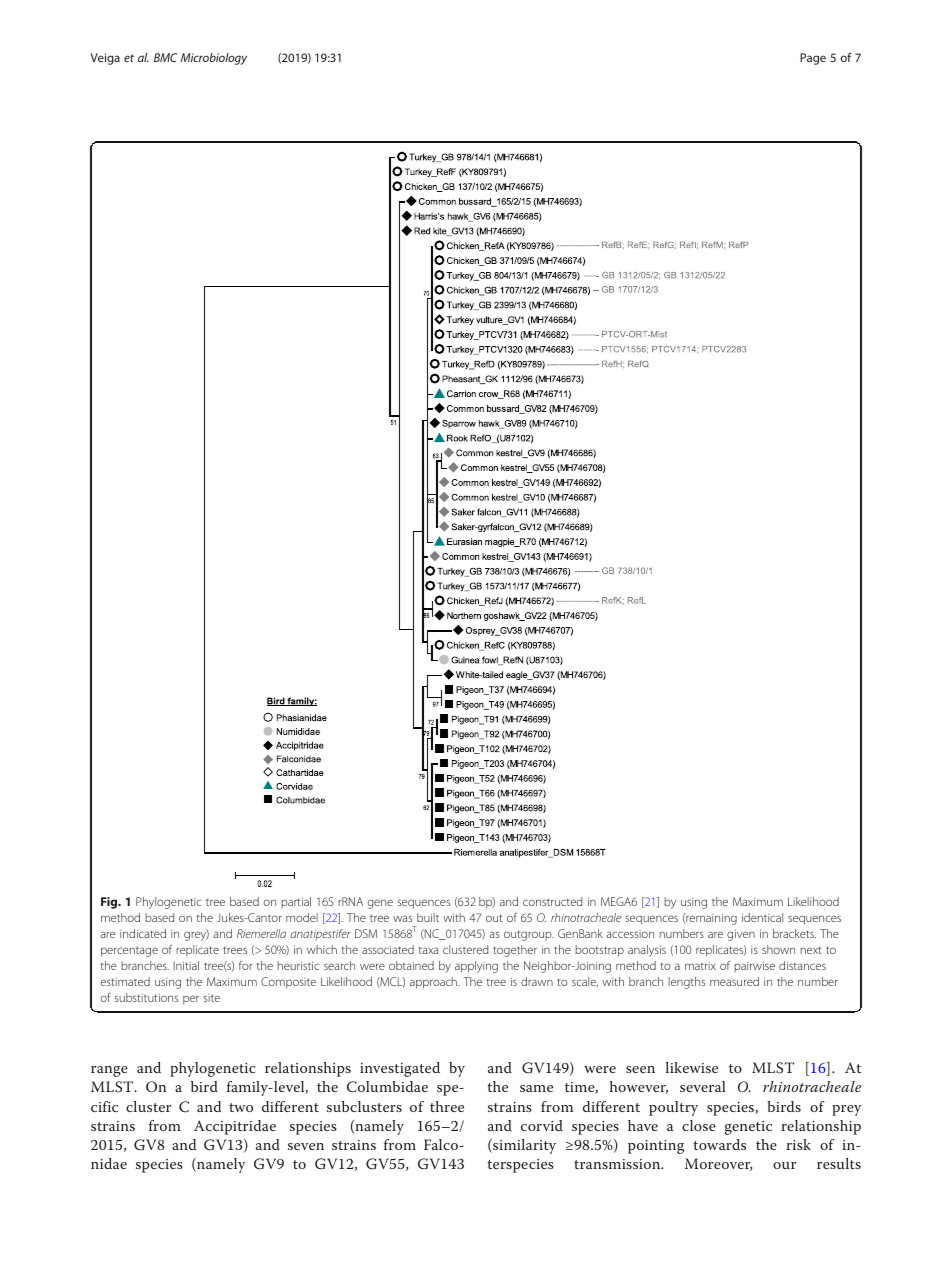  I want to click on shown, so click(778, 949).
